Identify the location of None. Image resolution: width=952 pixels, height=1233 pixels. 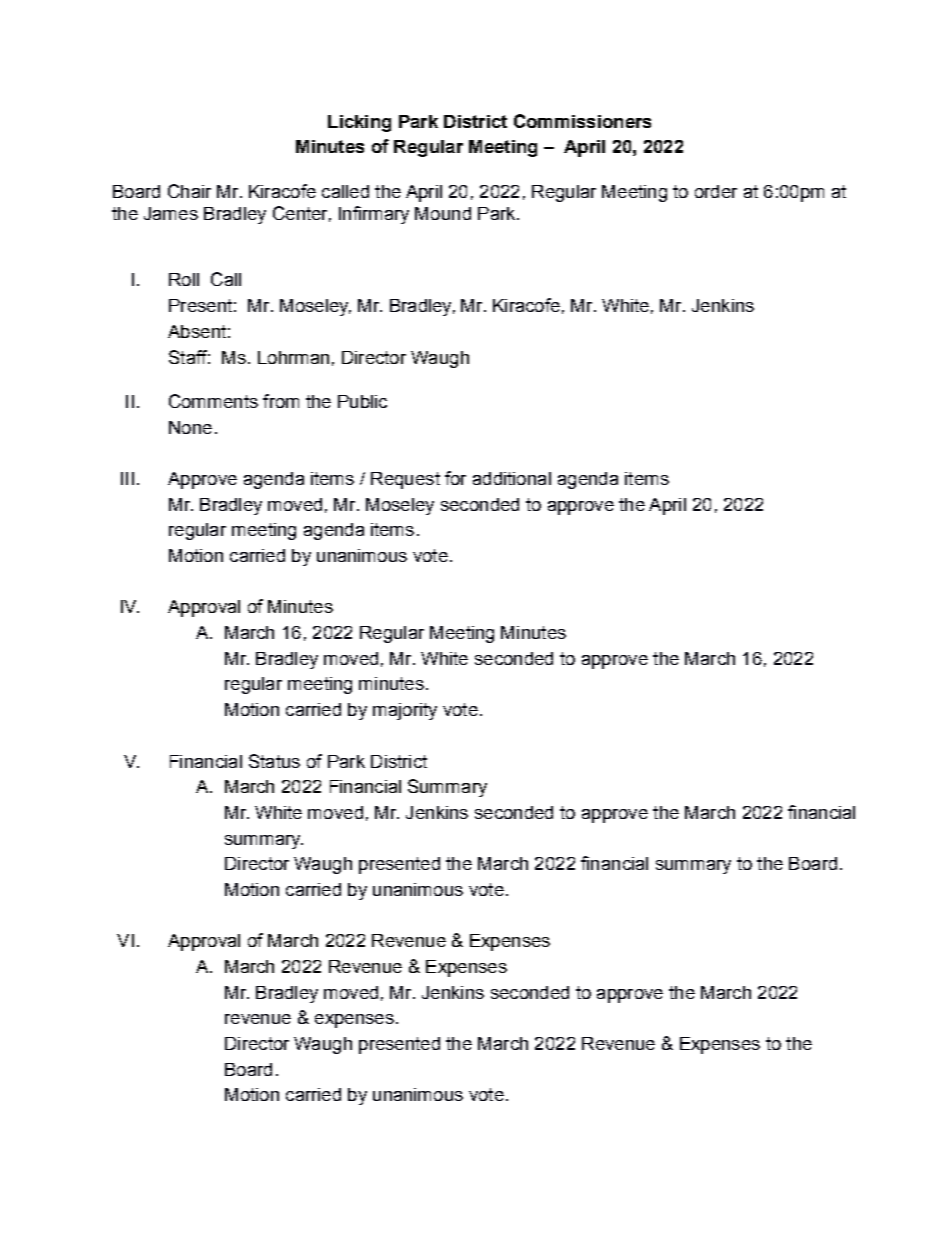
(190, 427).
